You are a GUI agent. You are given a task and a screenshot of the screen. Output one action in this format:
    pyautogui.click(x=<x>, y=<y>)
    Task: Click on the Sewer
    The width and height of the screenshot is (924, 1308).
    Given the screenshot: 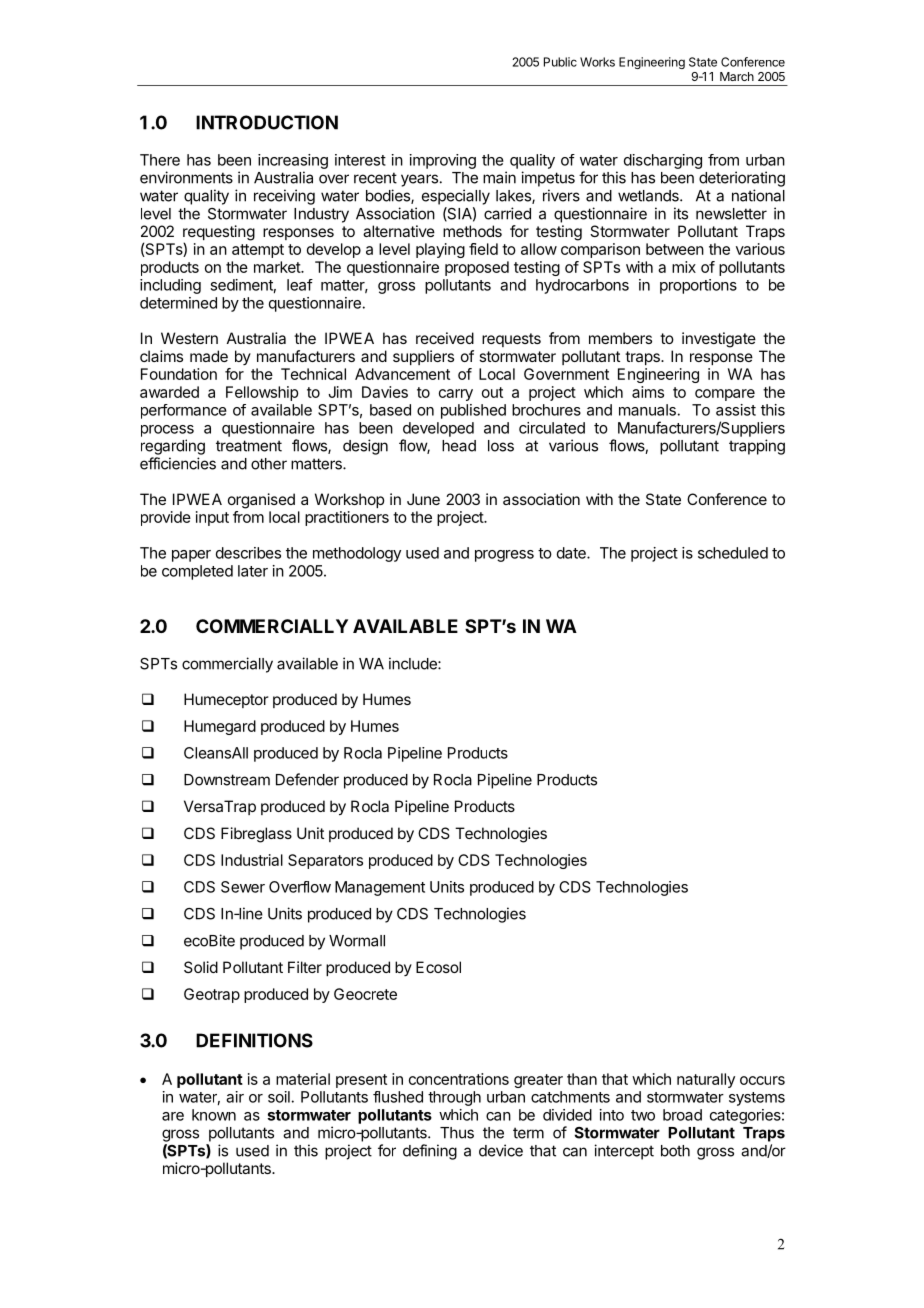 What is the action you would take?
    pyautogui.click(x=243, y=887)
